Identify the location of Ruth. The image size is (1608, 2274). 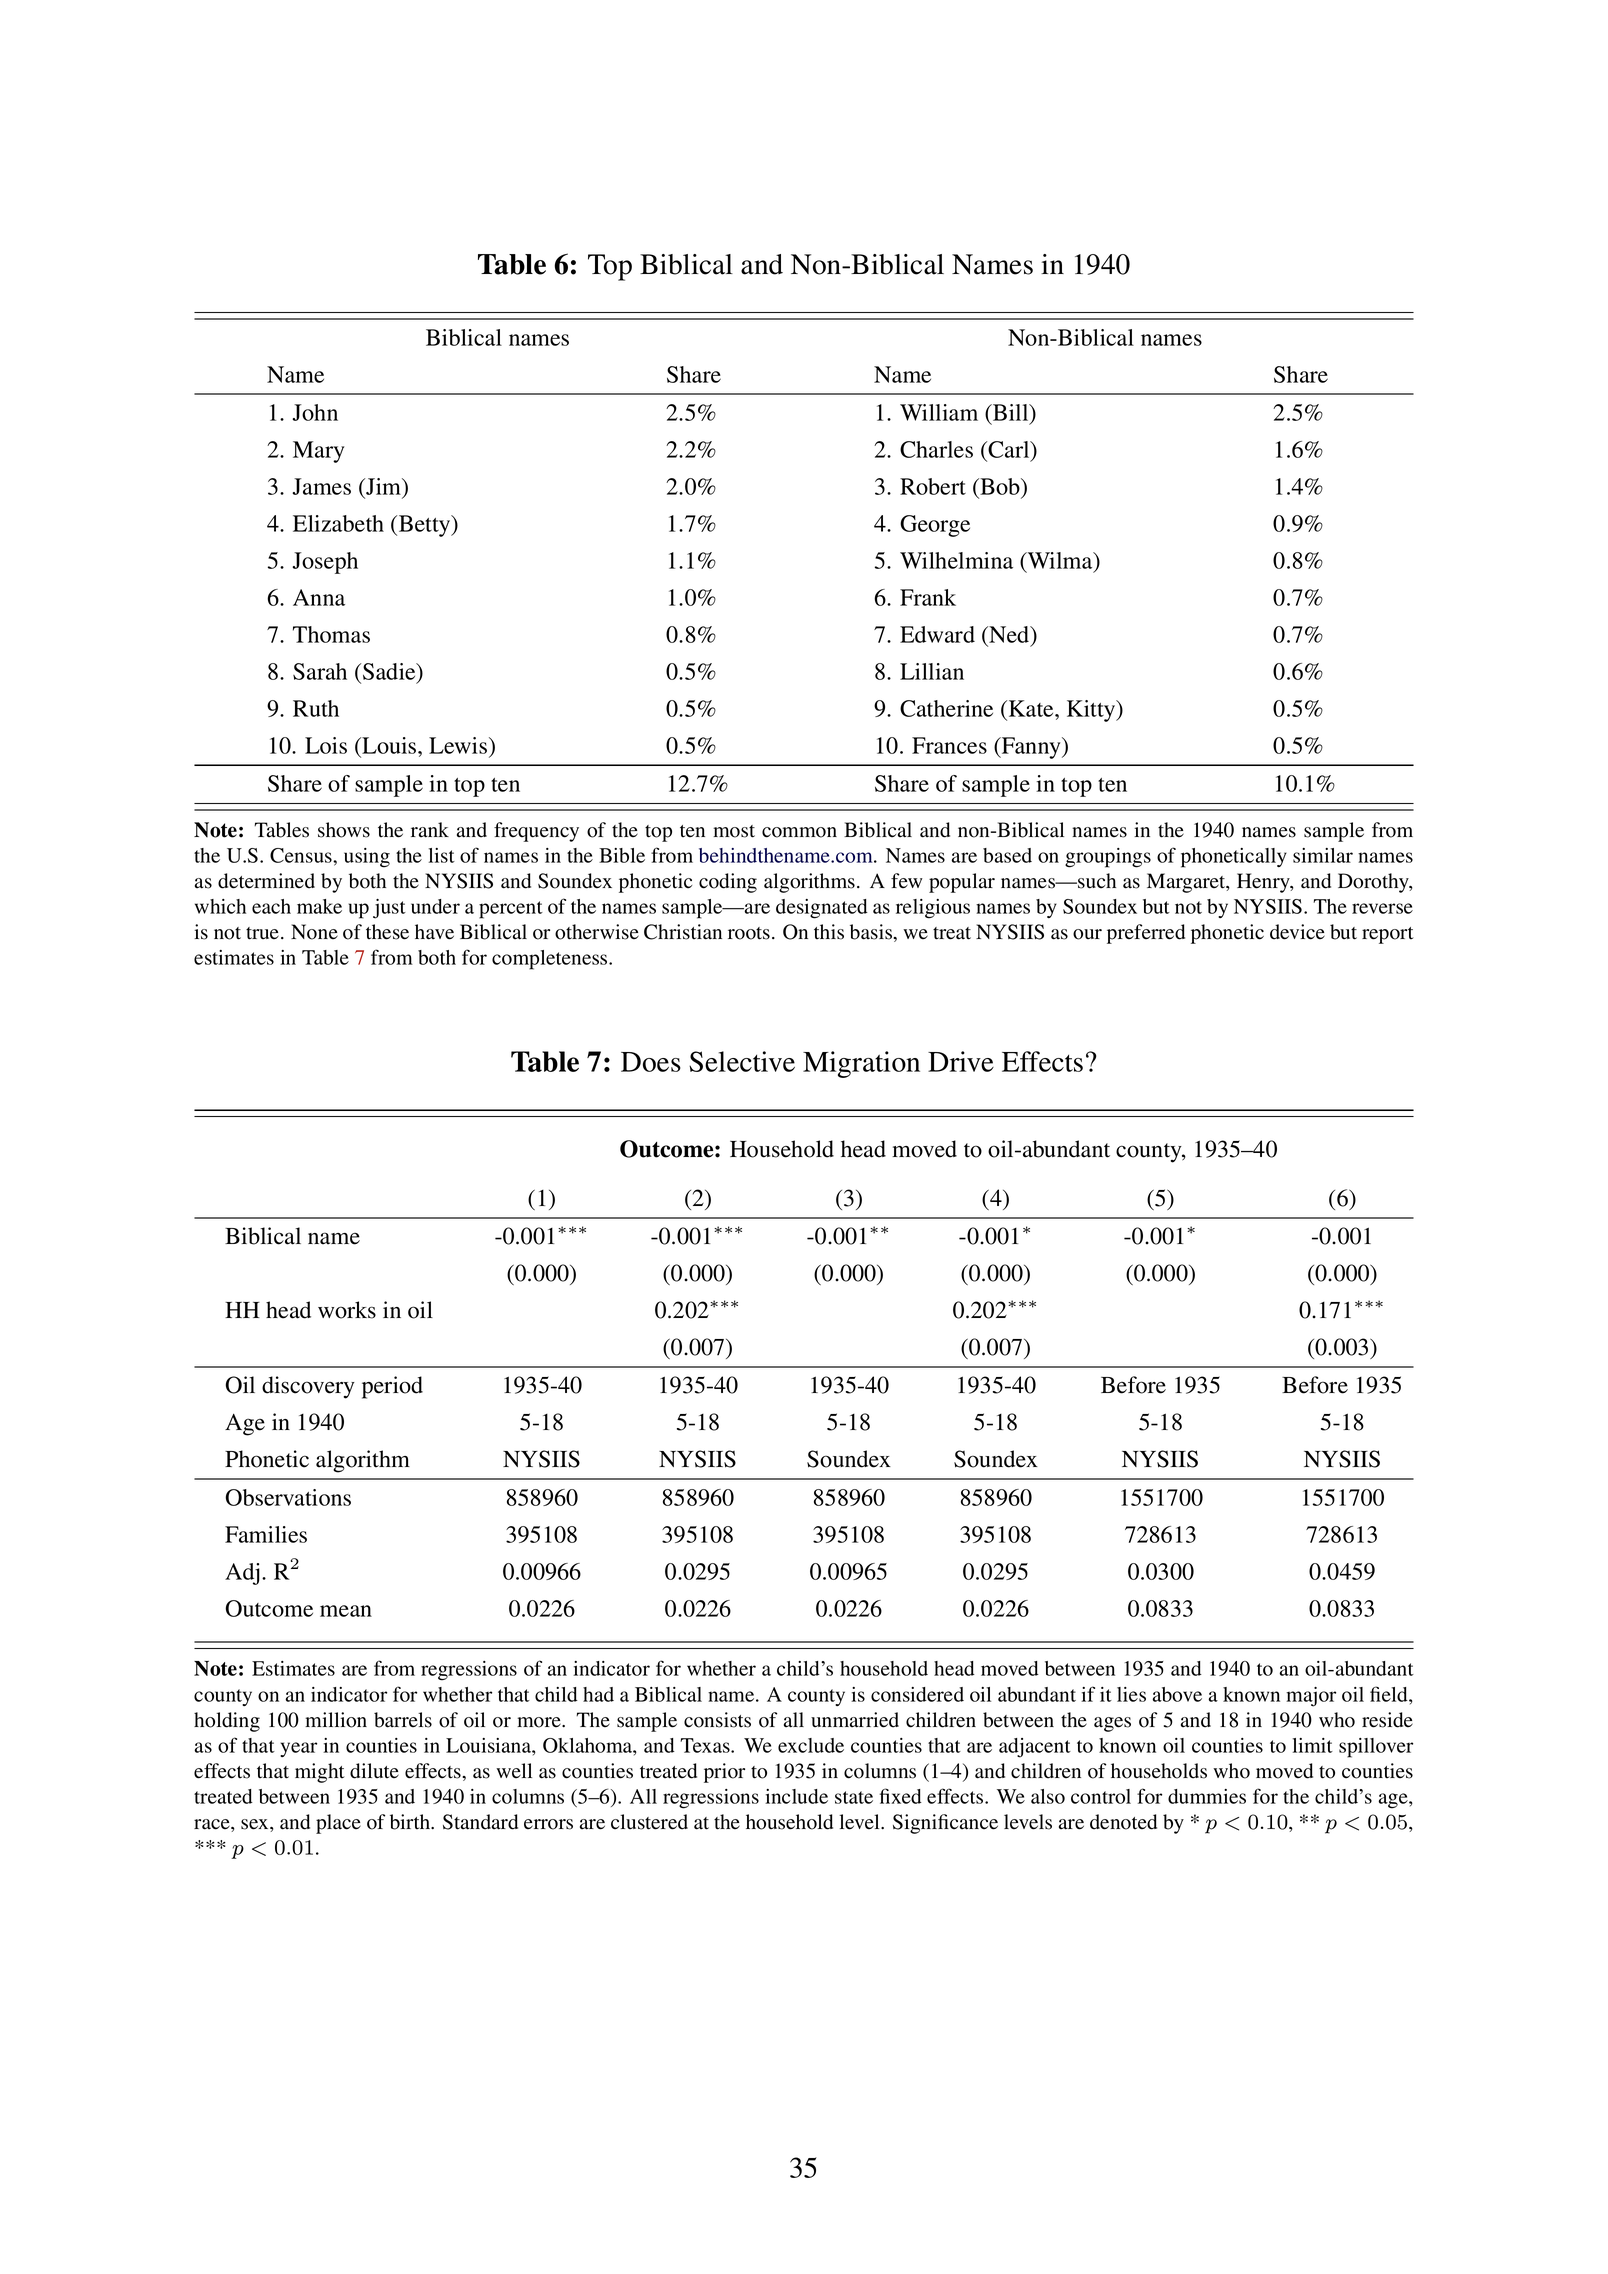
(316, 708).
